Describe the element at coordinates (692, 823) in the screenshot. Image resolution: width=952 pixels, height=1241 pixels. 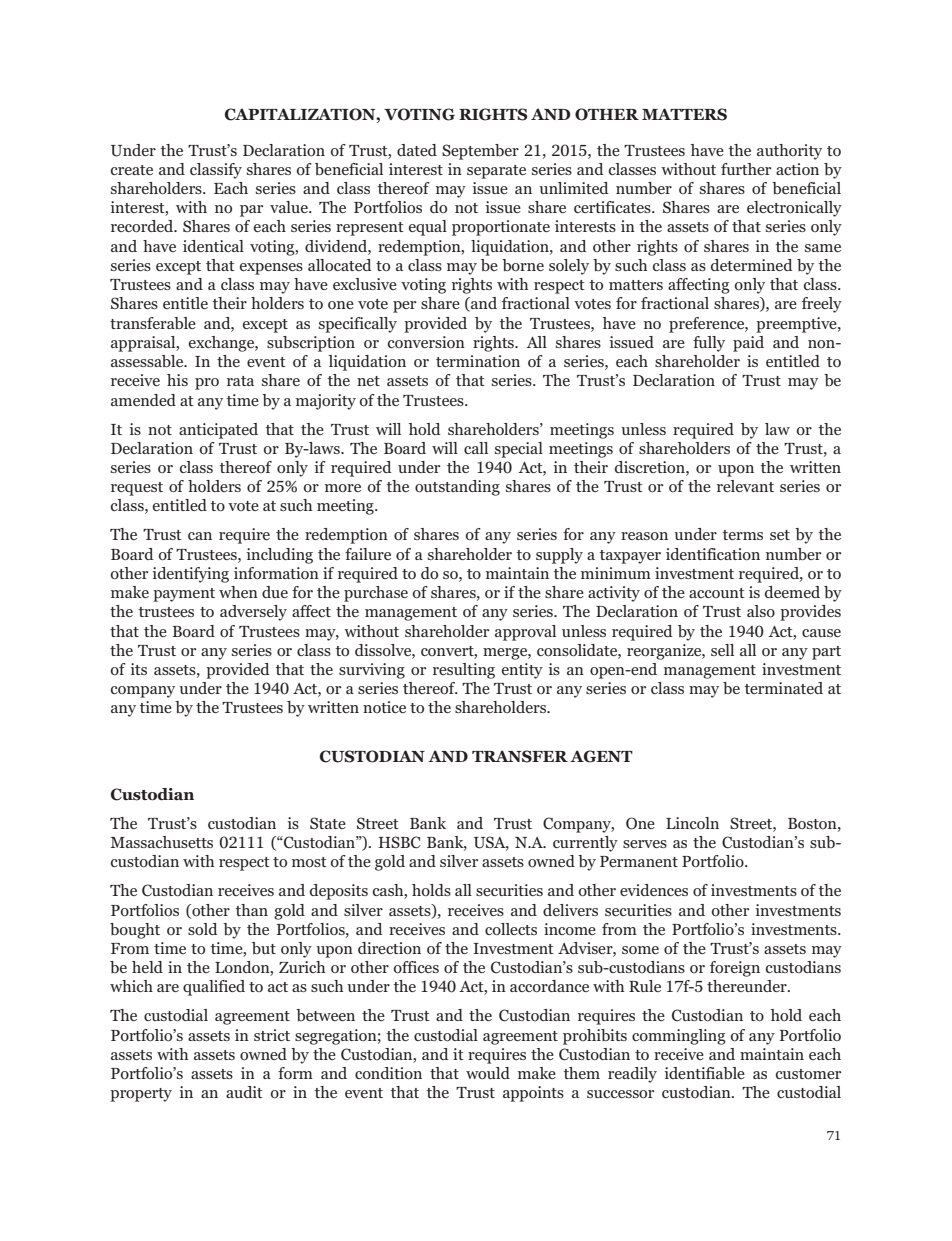
I see `Lincoln` at that location.
